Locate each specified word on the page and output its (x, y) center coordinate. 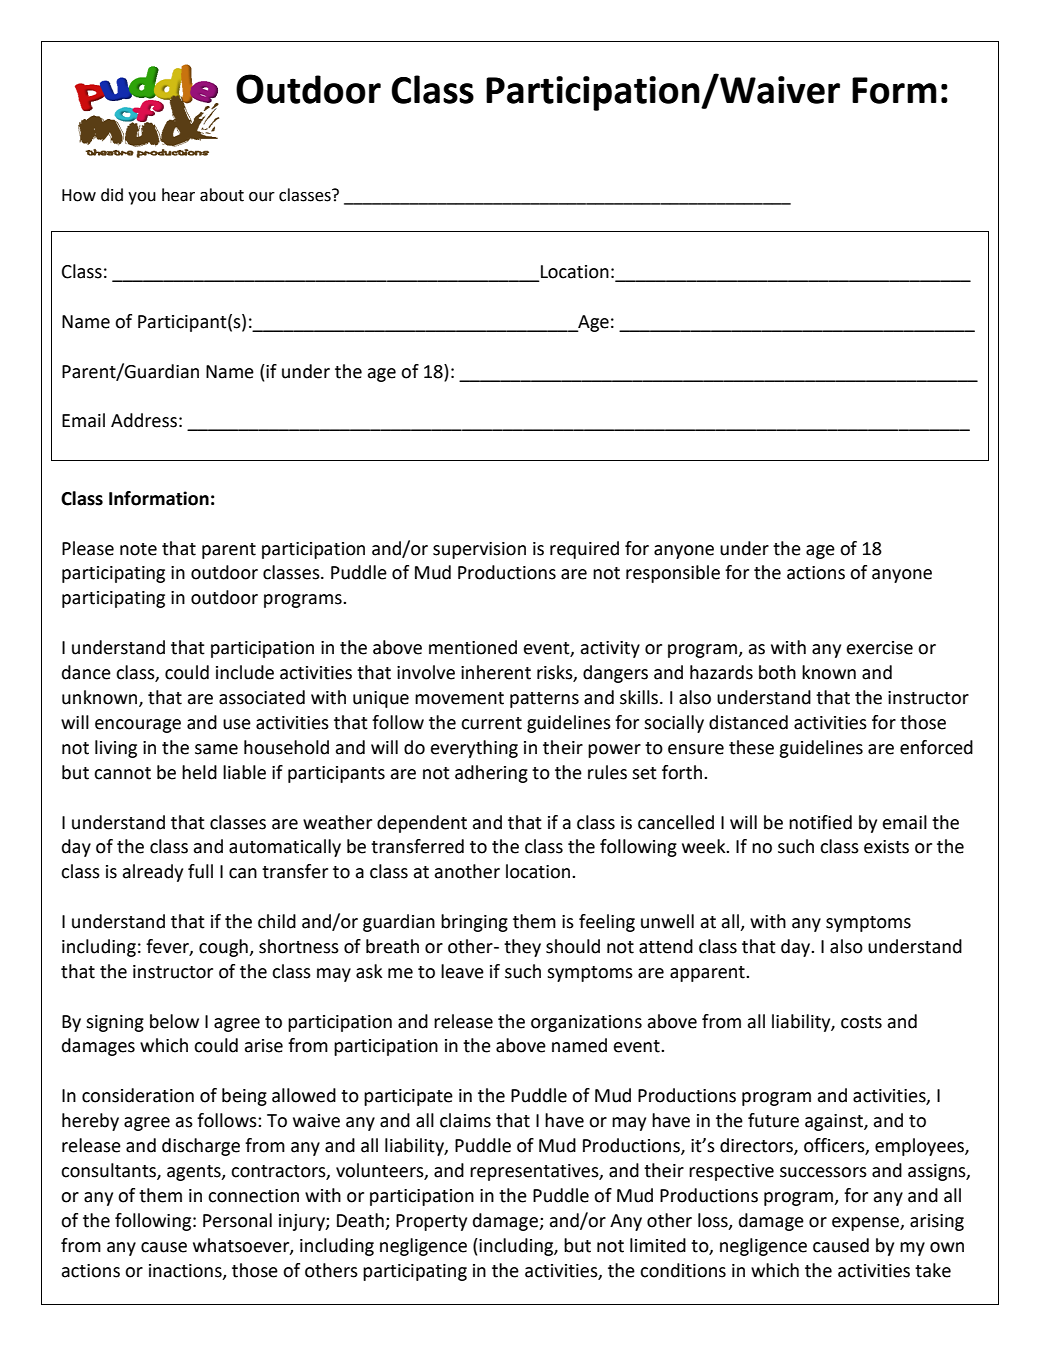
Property (431, 1222)
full (200, 871)
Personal (237, 1220)
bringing (474, 923)
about (222, 195)
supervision (479, 550)
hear (178, 195)
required (584, 550)
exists (886, 847)
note (138, 549)
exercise (880, 648)
